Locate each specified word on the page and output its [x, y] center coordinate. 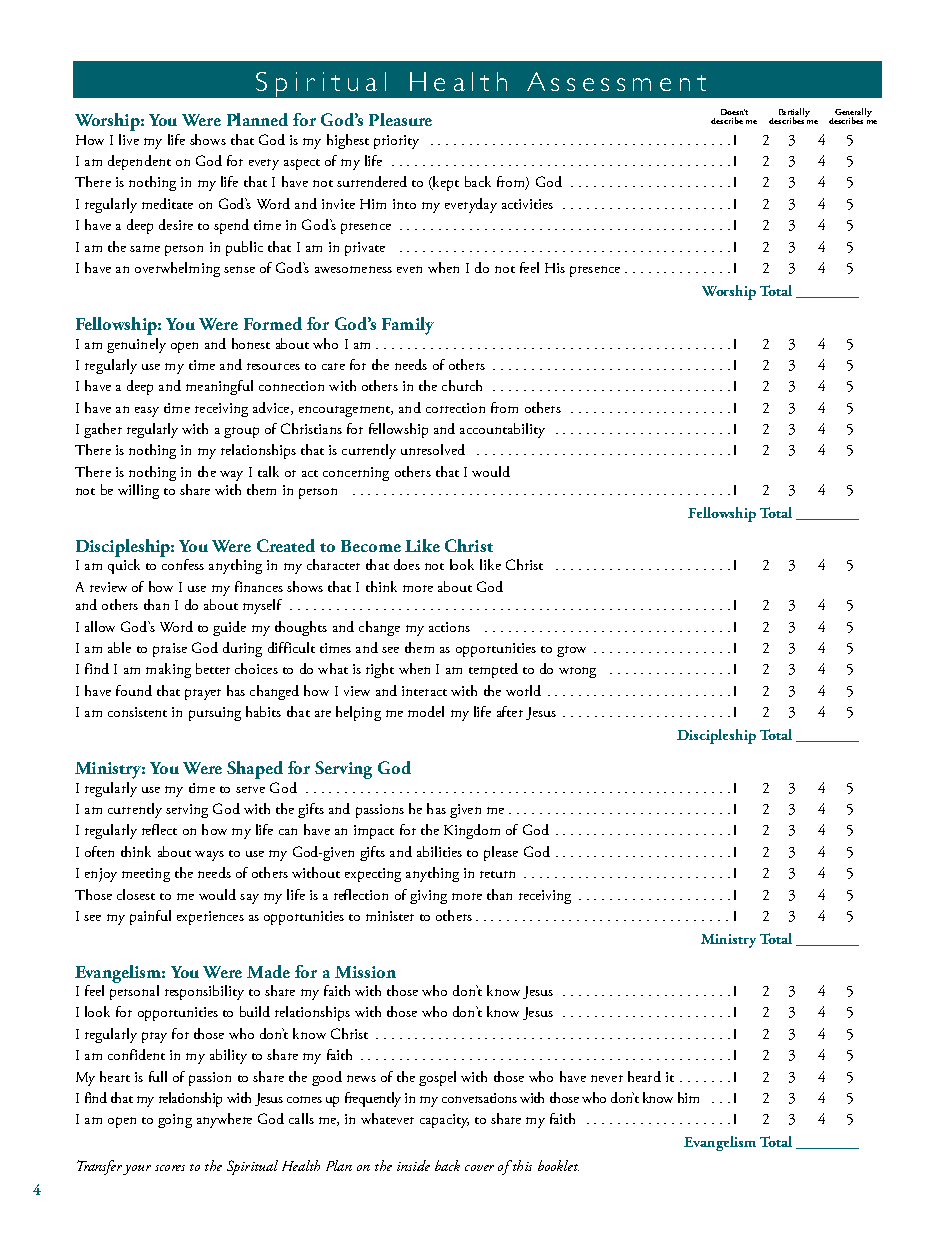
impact [374, 832]
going [175, 1121]
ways [209, 856]
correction [455, 408]
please [501, 853]
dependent [139, 162]
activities [527, 204]
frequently [373, 1099]
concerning [356, 474]
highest [348, 141]
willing [138, 491]
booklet [558, 1165]
